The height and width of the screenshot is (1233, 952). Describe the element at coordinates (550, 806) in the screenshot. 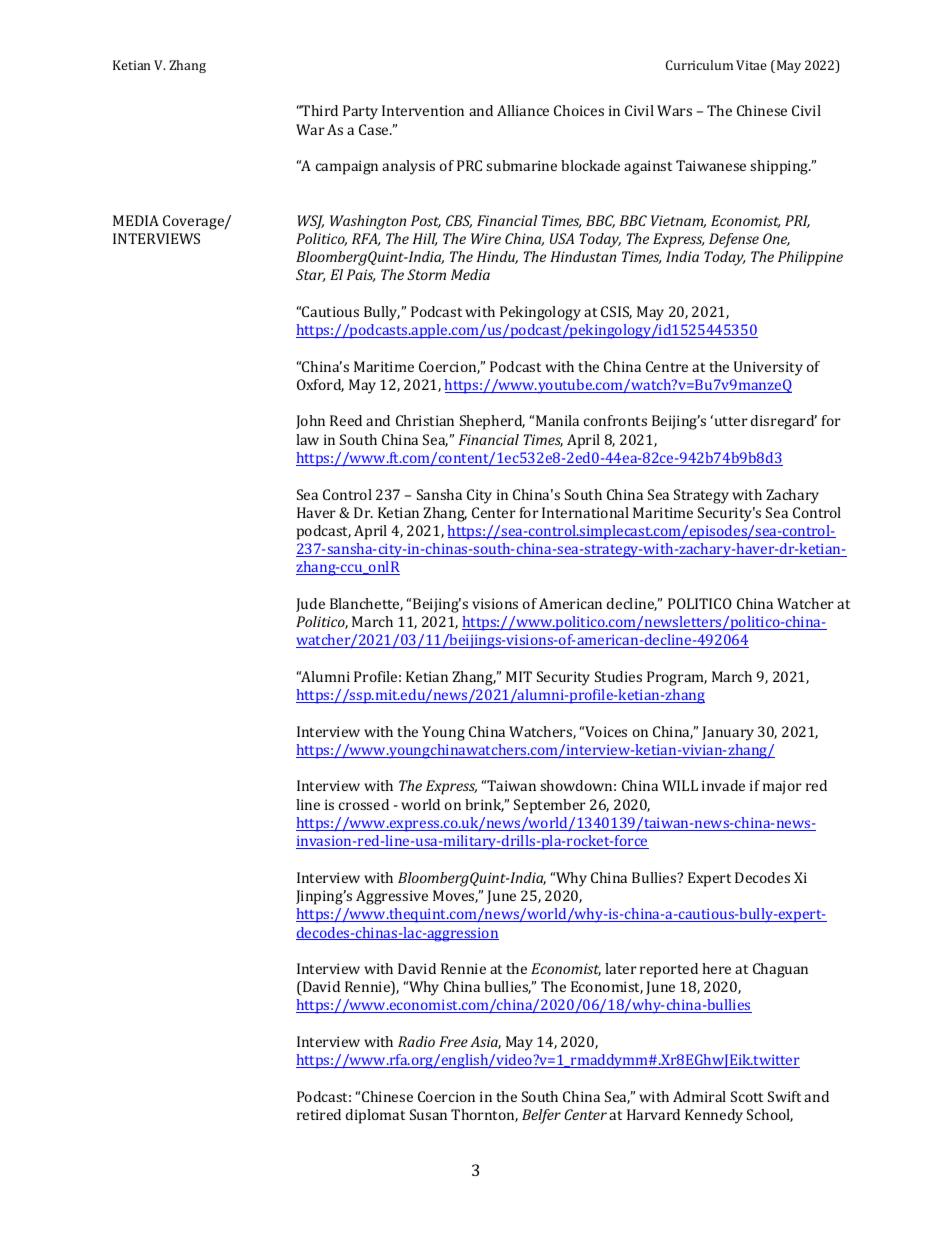

I see `September` at that location.
